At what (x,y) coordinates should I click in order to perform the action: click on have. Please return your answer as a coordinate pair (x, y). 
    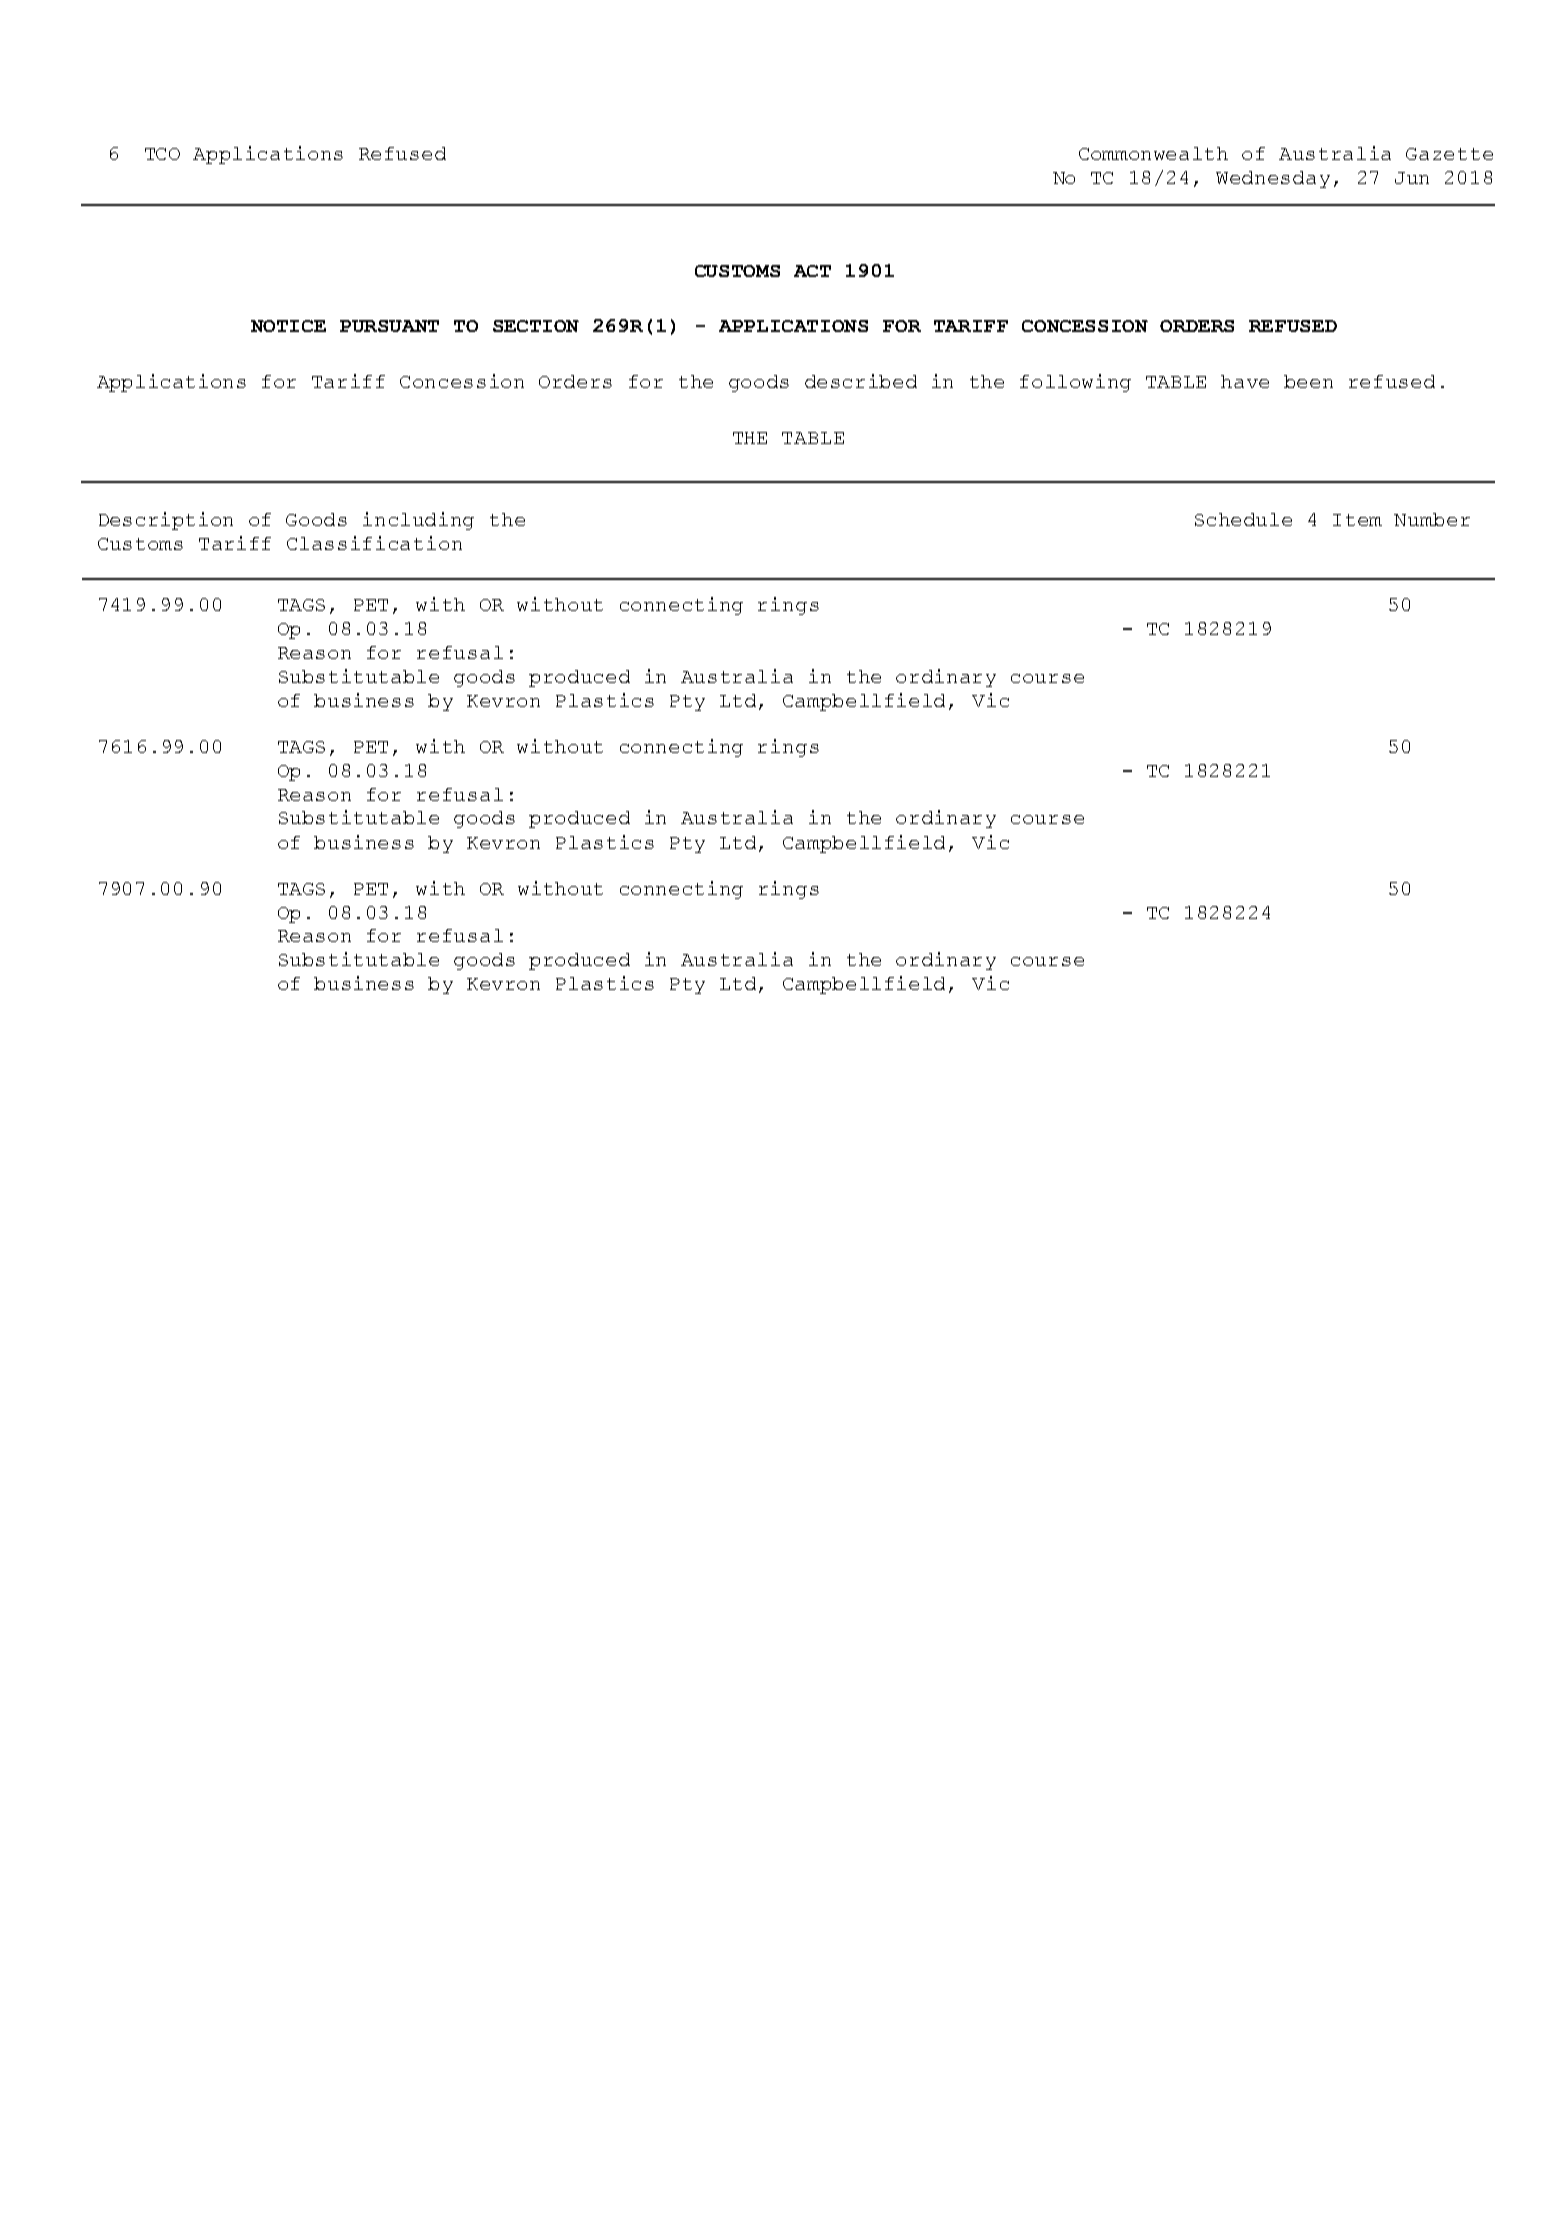
    Looking at the image, I should click on (1245, 381).
